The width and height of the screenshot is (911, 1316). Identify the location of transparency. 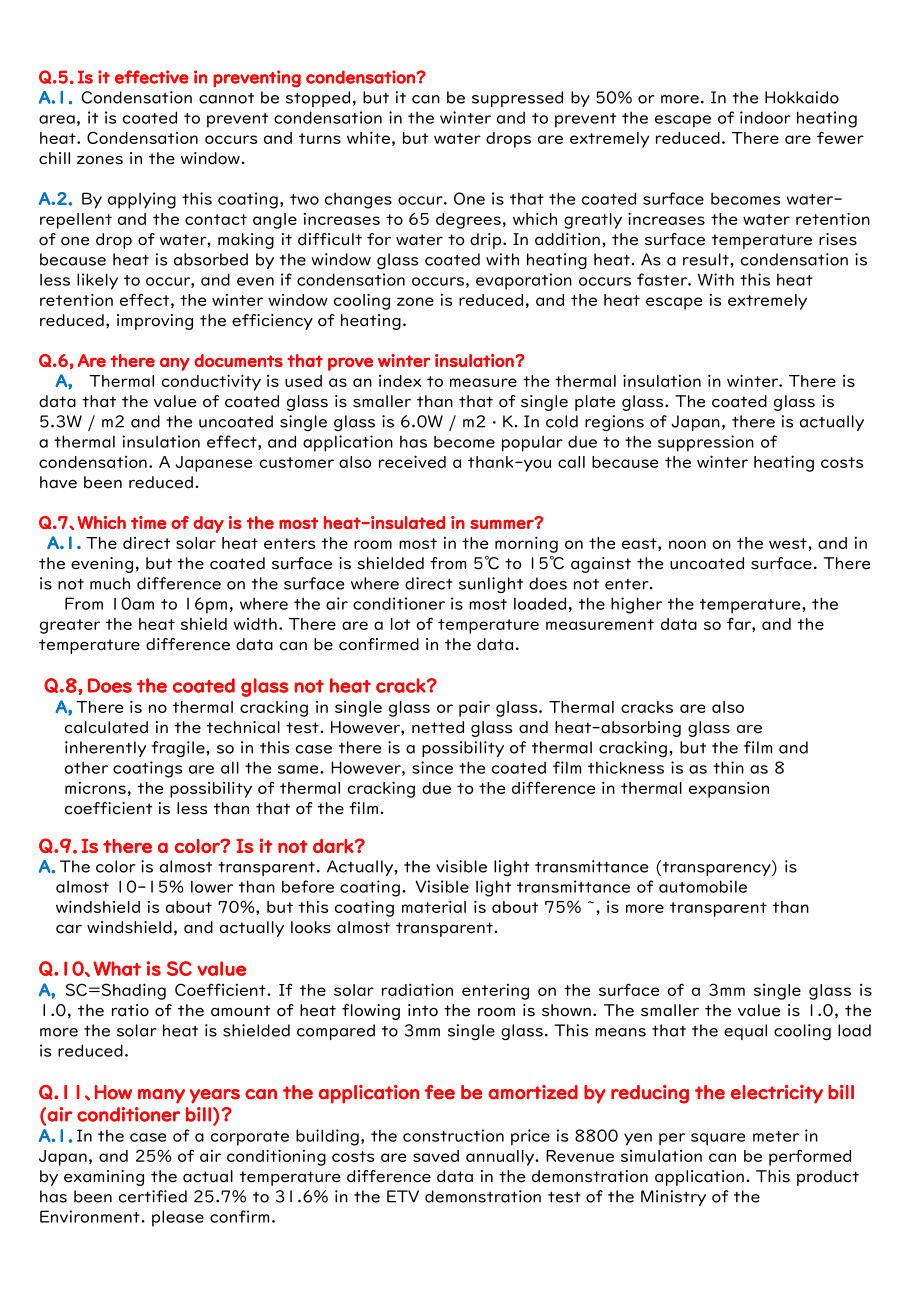
(716, 868).
